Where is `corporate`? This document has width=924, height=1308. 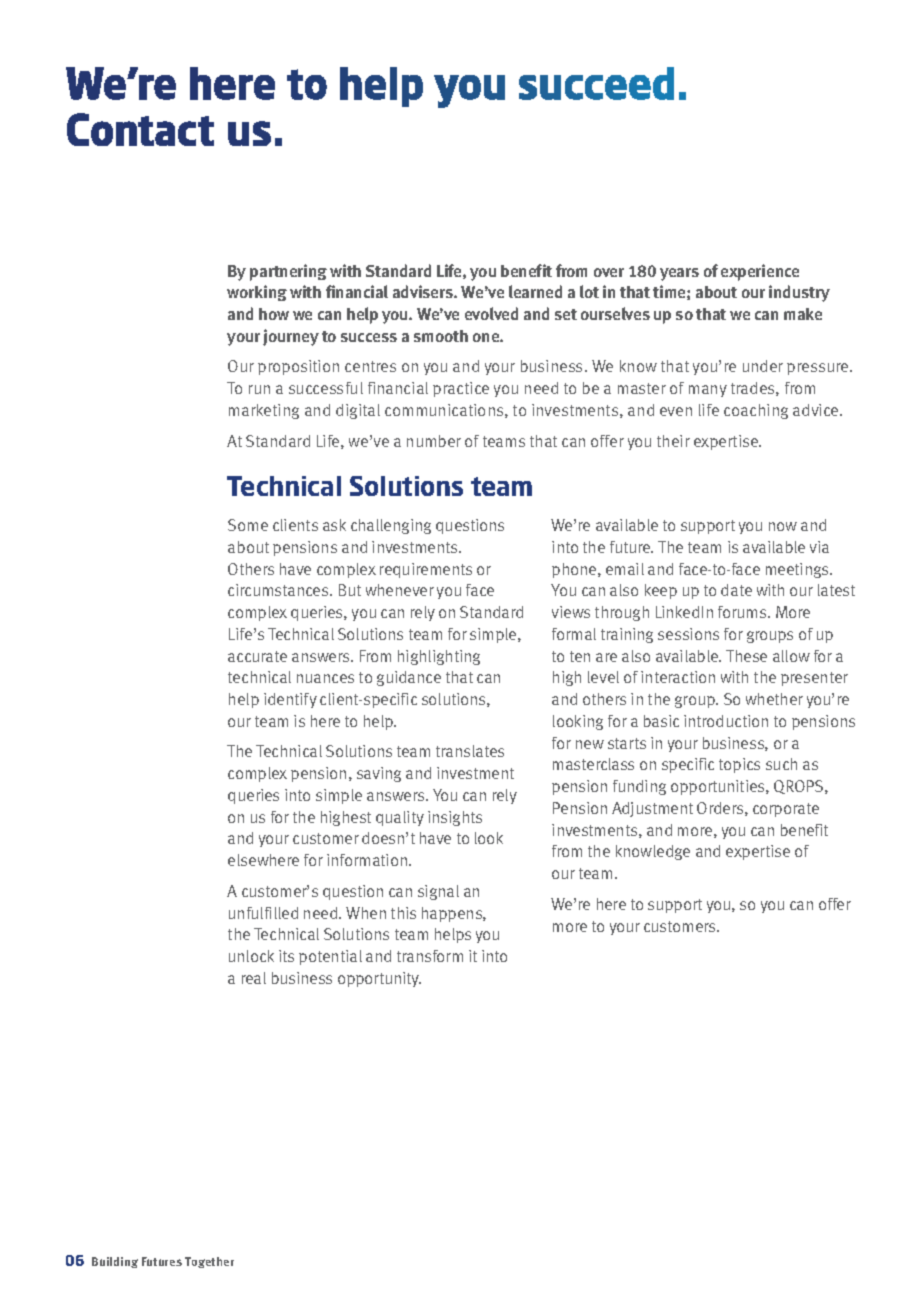 corporate is located at coordinates (786, 810).
